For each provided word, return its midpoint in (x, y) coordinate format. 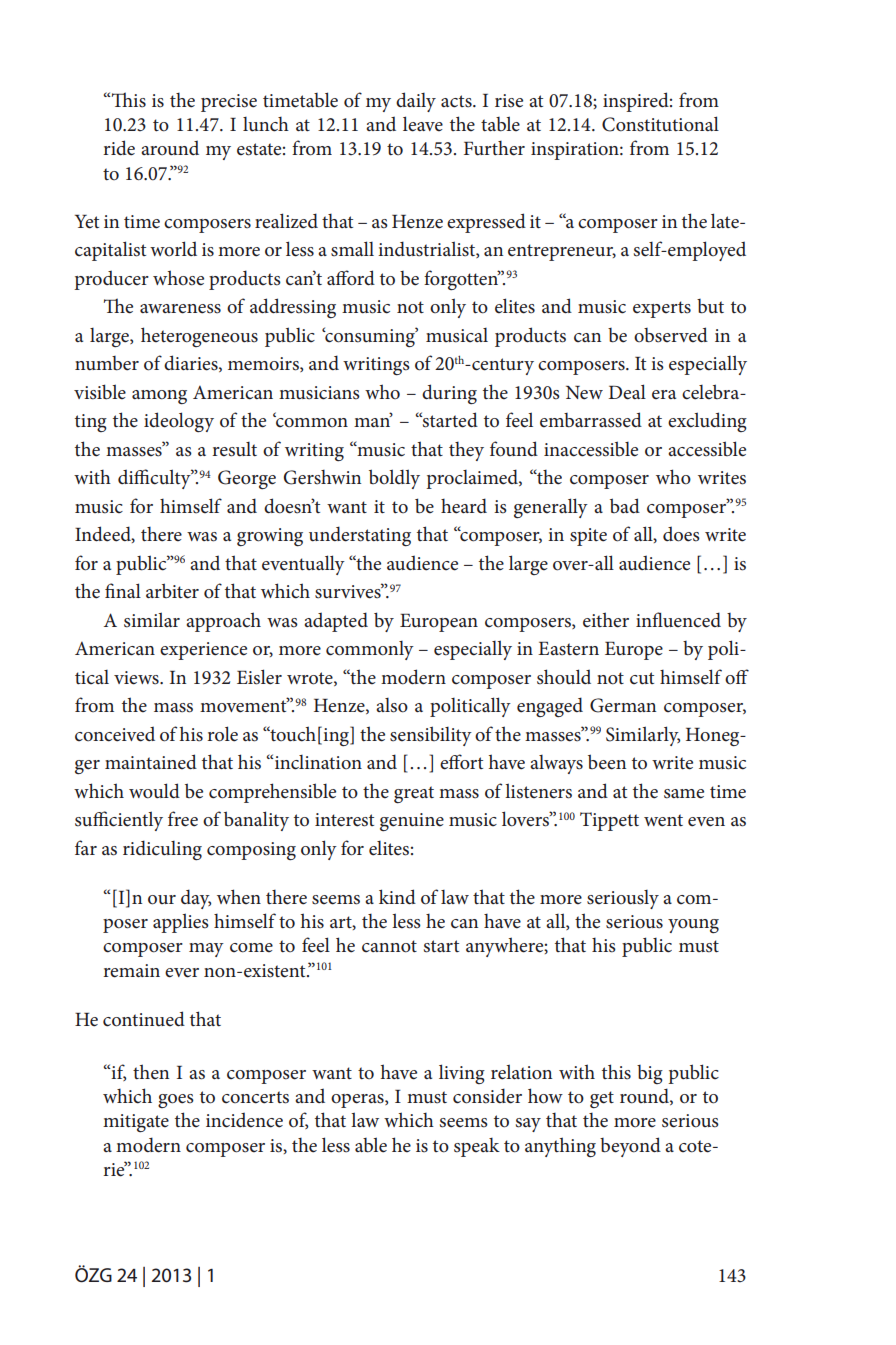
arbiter (172, 591)
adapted (336, 622)
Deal (627, 392)
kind (397, 896)
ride (119, 148)
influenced (678, 620)
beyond (630, 1147)
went (663, 820)
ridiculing (162, 850)
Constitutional (660, 124)
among (159, 397)
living (462, 1074)
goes (176, 1101)
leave (423, 124)
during (449, 394)
